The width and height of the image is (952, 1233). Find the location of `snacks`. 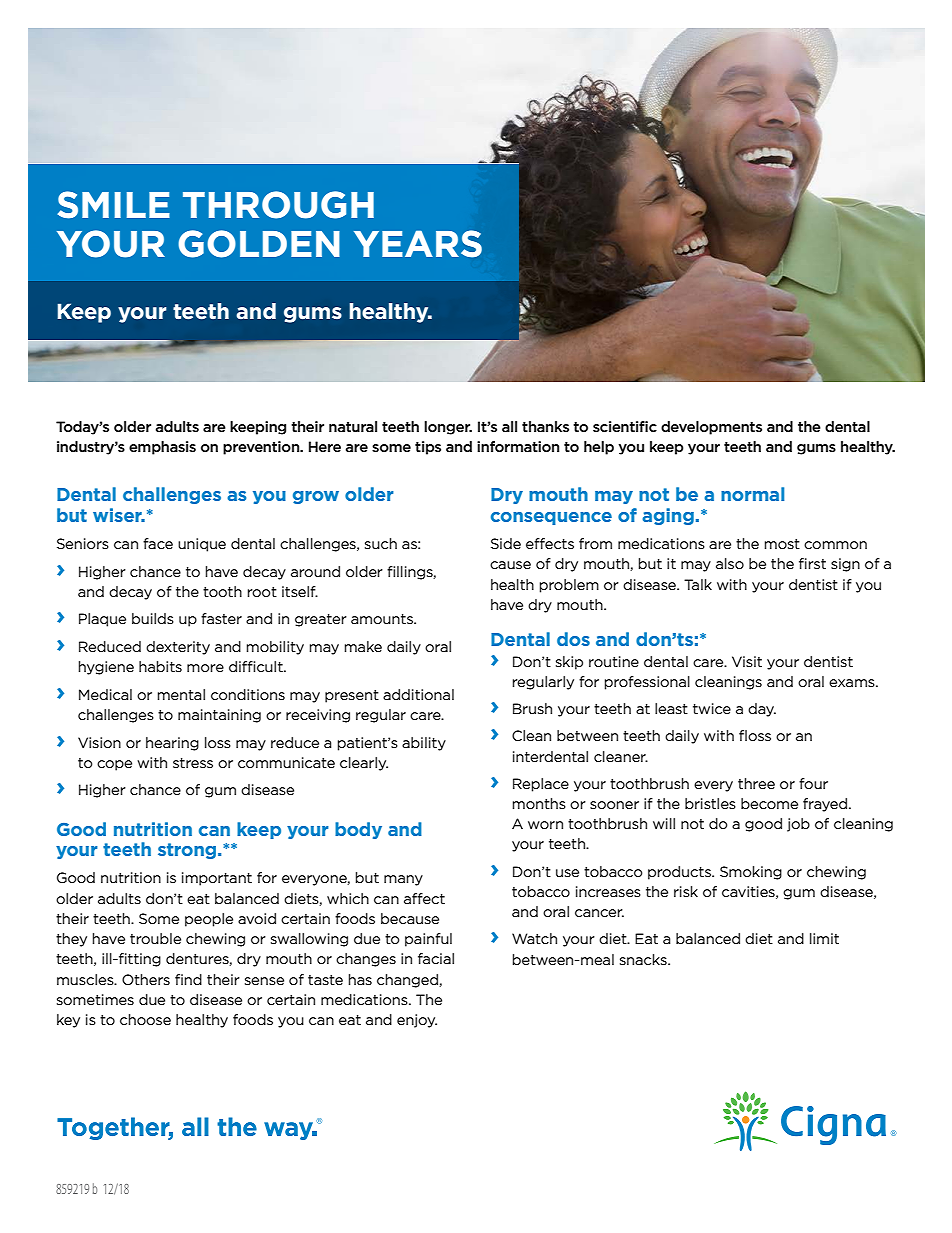

snacks is located at coordinates (644, 959).
